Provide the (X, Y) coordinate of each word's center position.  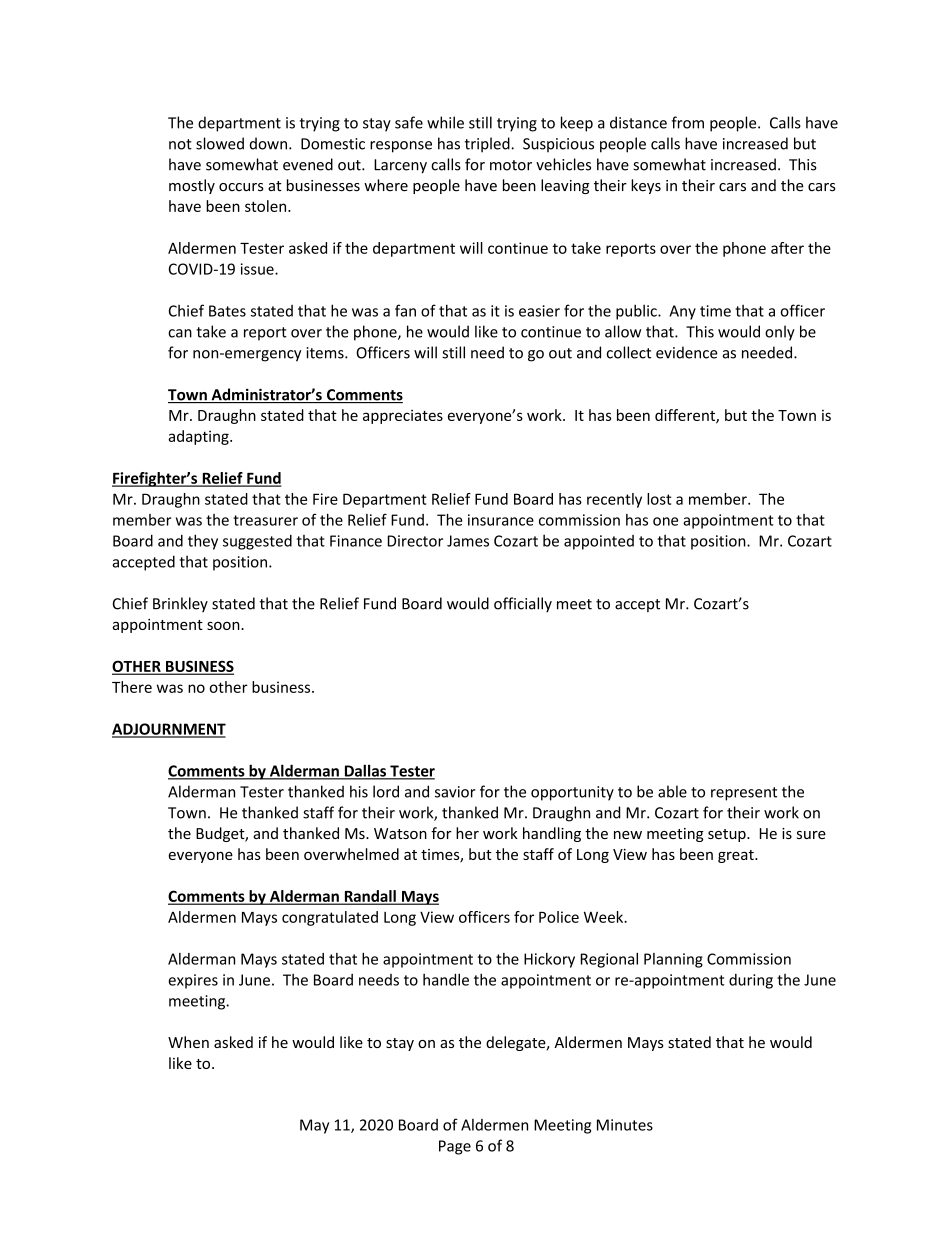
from (688, 122)
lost (659, 499)
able (672, 791)
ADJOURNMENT (169, 730)
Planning (673, 960)
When (188, 1042)
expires (193, 981)
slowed (220, 143)
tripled (488, 145)
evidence (687, 352)
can (180, 333)
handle (446, 979)
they (203, 542)
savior (455, 792)
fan (405, 310)
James (468, 541)
